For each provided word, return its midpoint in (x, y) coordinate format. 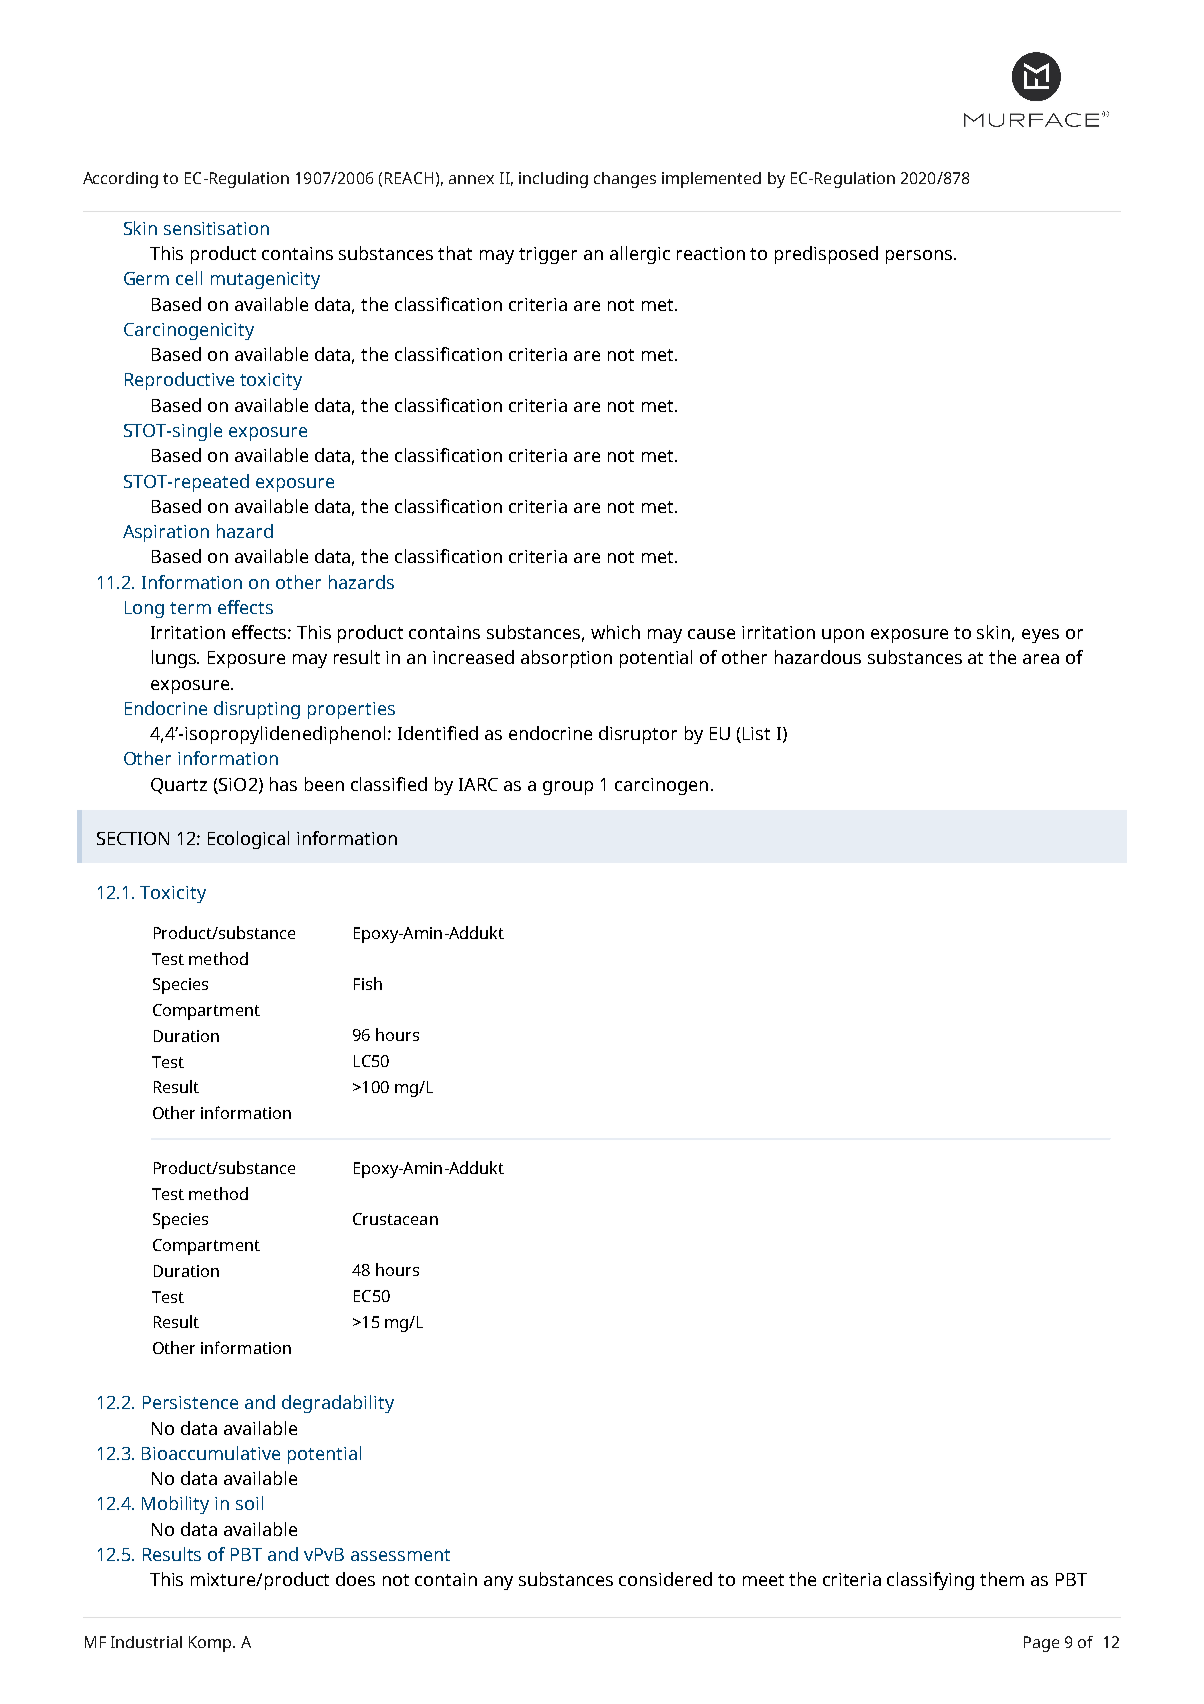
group (568, 788)
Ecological (248, 840)
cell (189, 278)
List (756, 733)
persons (920, 257)
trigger (548, 255)
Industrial (146, 1642)
